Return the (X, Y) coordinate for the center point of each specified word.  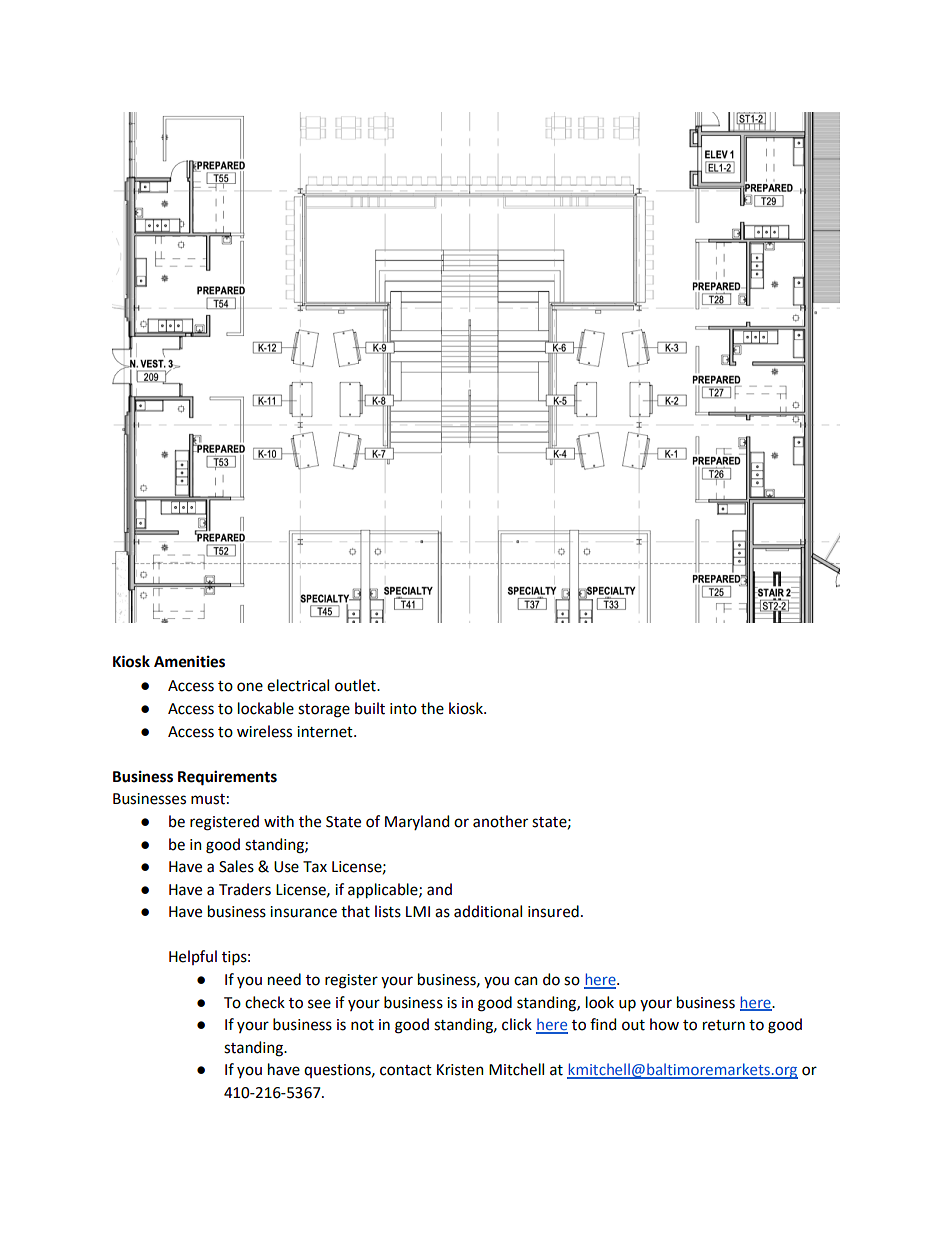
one (250, 687)
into (403, 709)
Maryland (417, 822)
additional (488, 911)
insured (553, 911)
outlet (356, 685)
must (208, 799)
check (265, 1002)
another (500, 821)
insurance (303, 912)
